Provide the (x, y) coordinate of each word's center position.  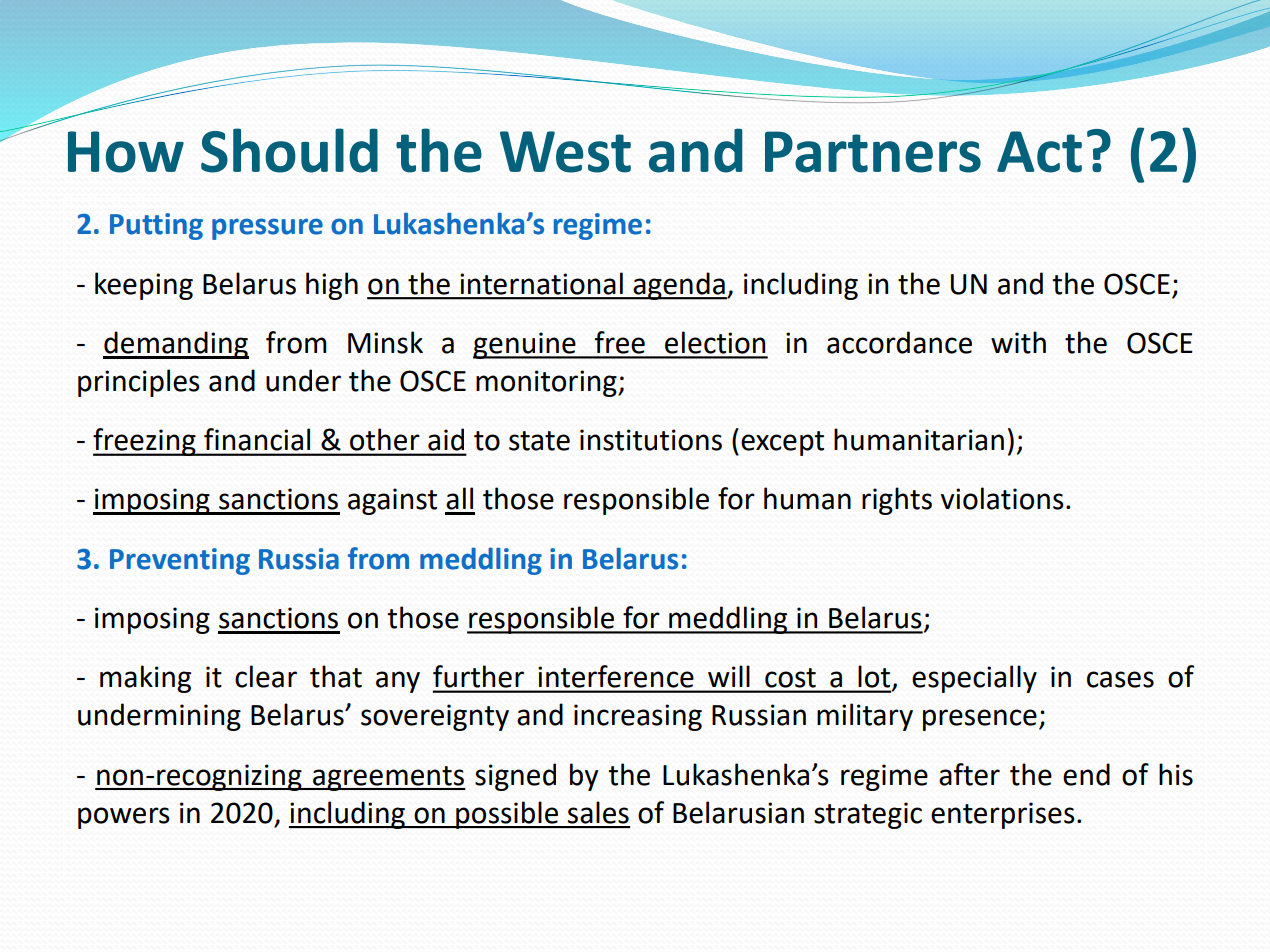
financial (257, 439)
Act (1039, 152)
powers (124, 818)
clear (266, 676)
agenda (679, 286)
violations (1002, 498)
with (1018, 342)
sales (598, 812)
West (565, 152)
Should (289, 150)
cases (1120, 679)
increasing (638, 717)
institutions (651, 440)
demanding (176, 345)
